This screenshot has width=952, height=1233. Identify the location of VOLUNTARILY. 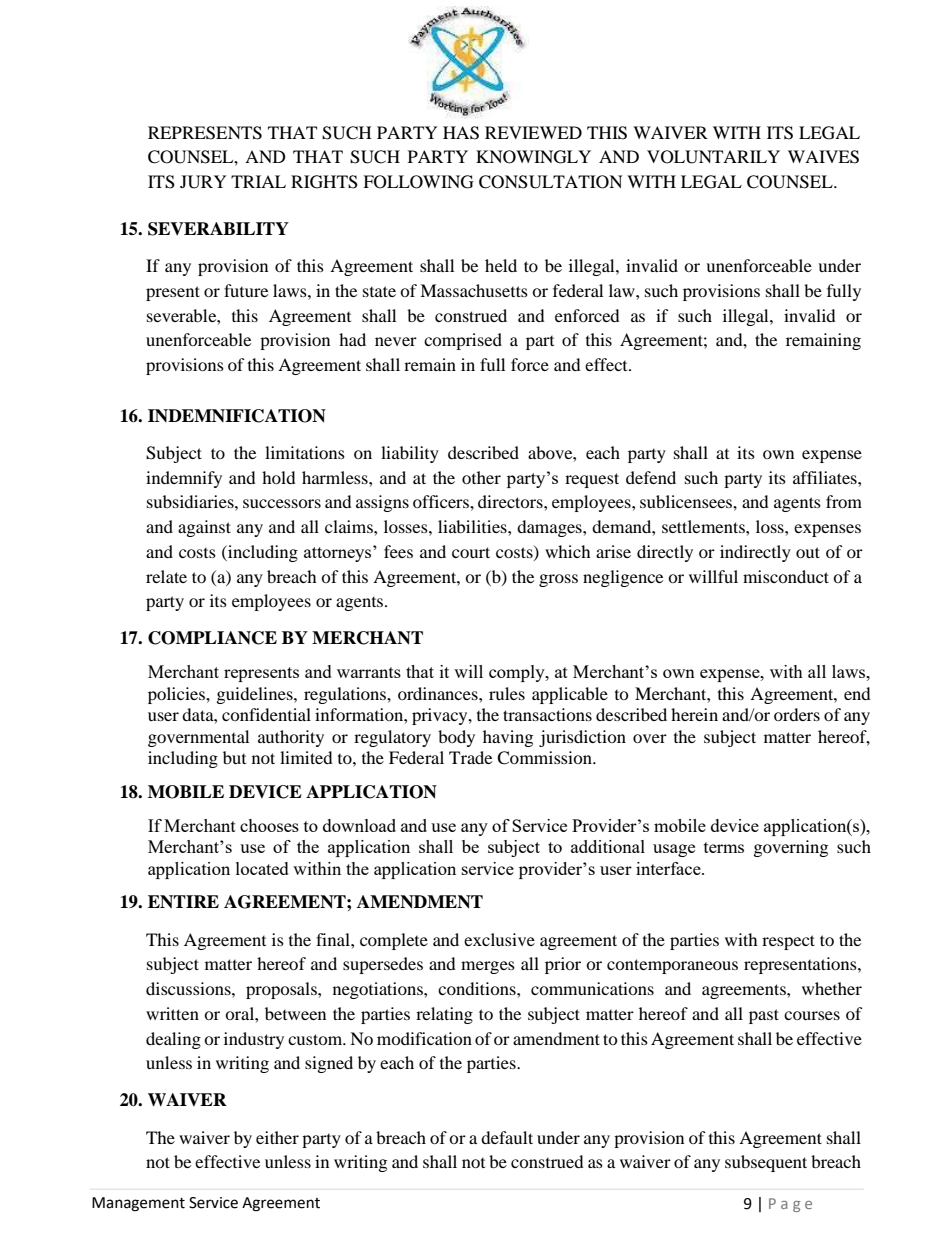
(713, 157).
